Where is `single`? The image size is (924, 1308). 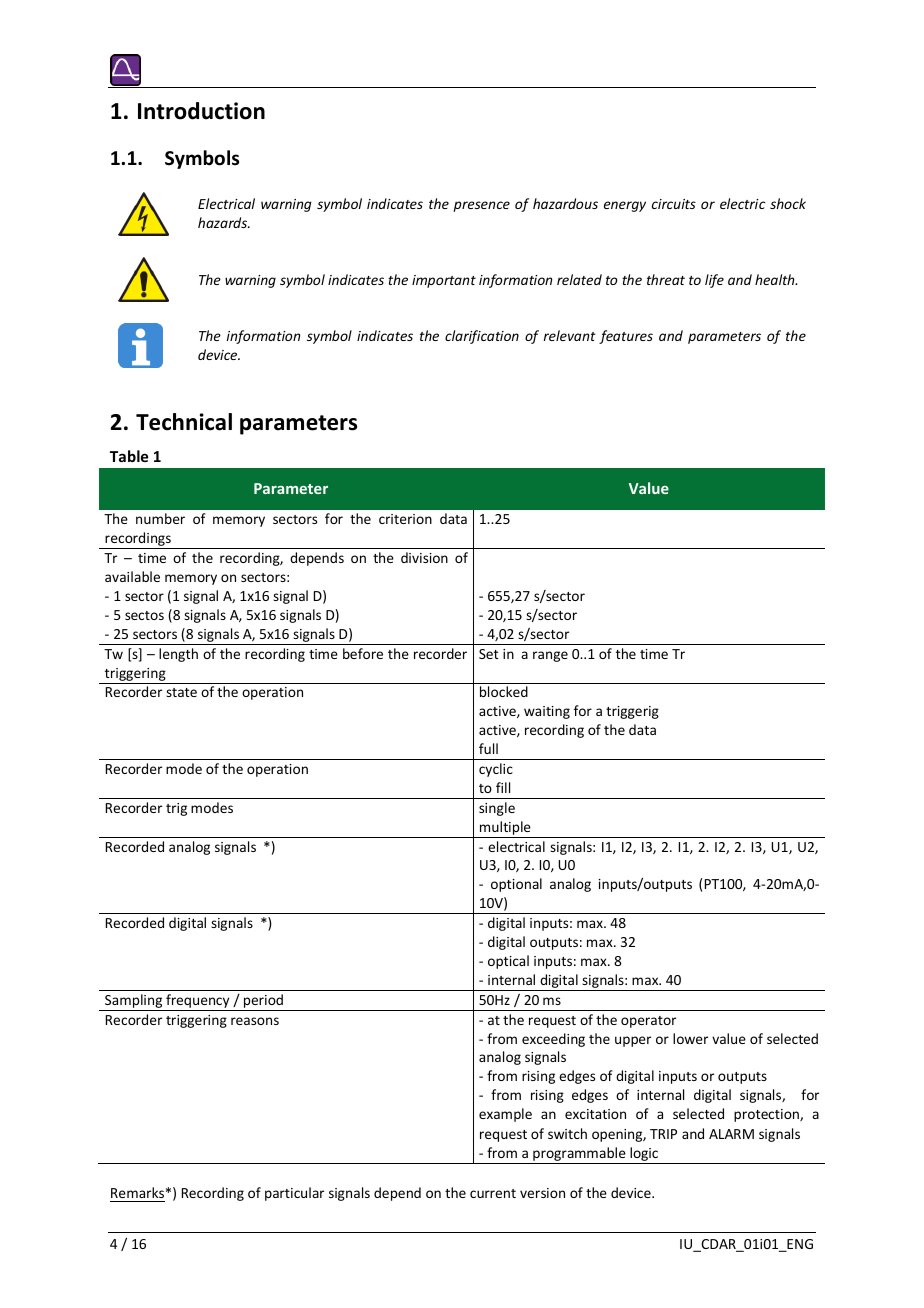
single is located at coordinates (497, 809).
